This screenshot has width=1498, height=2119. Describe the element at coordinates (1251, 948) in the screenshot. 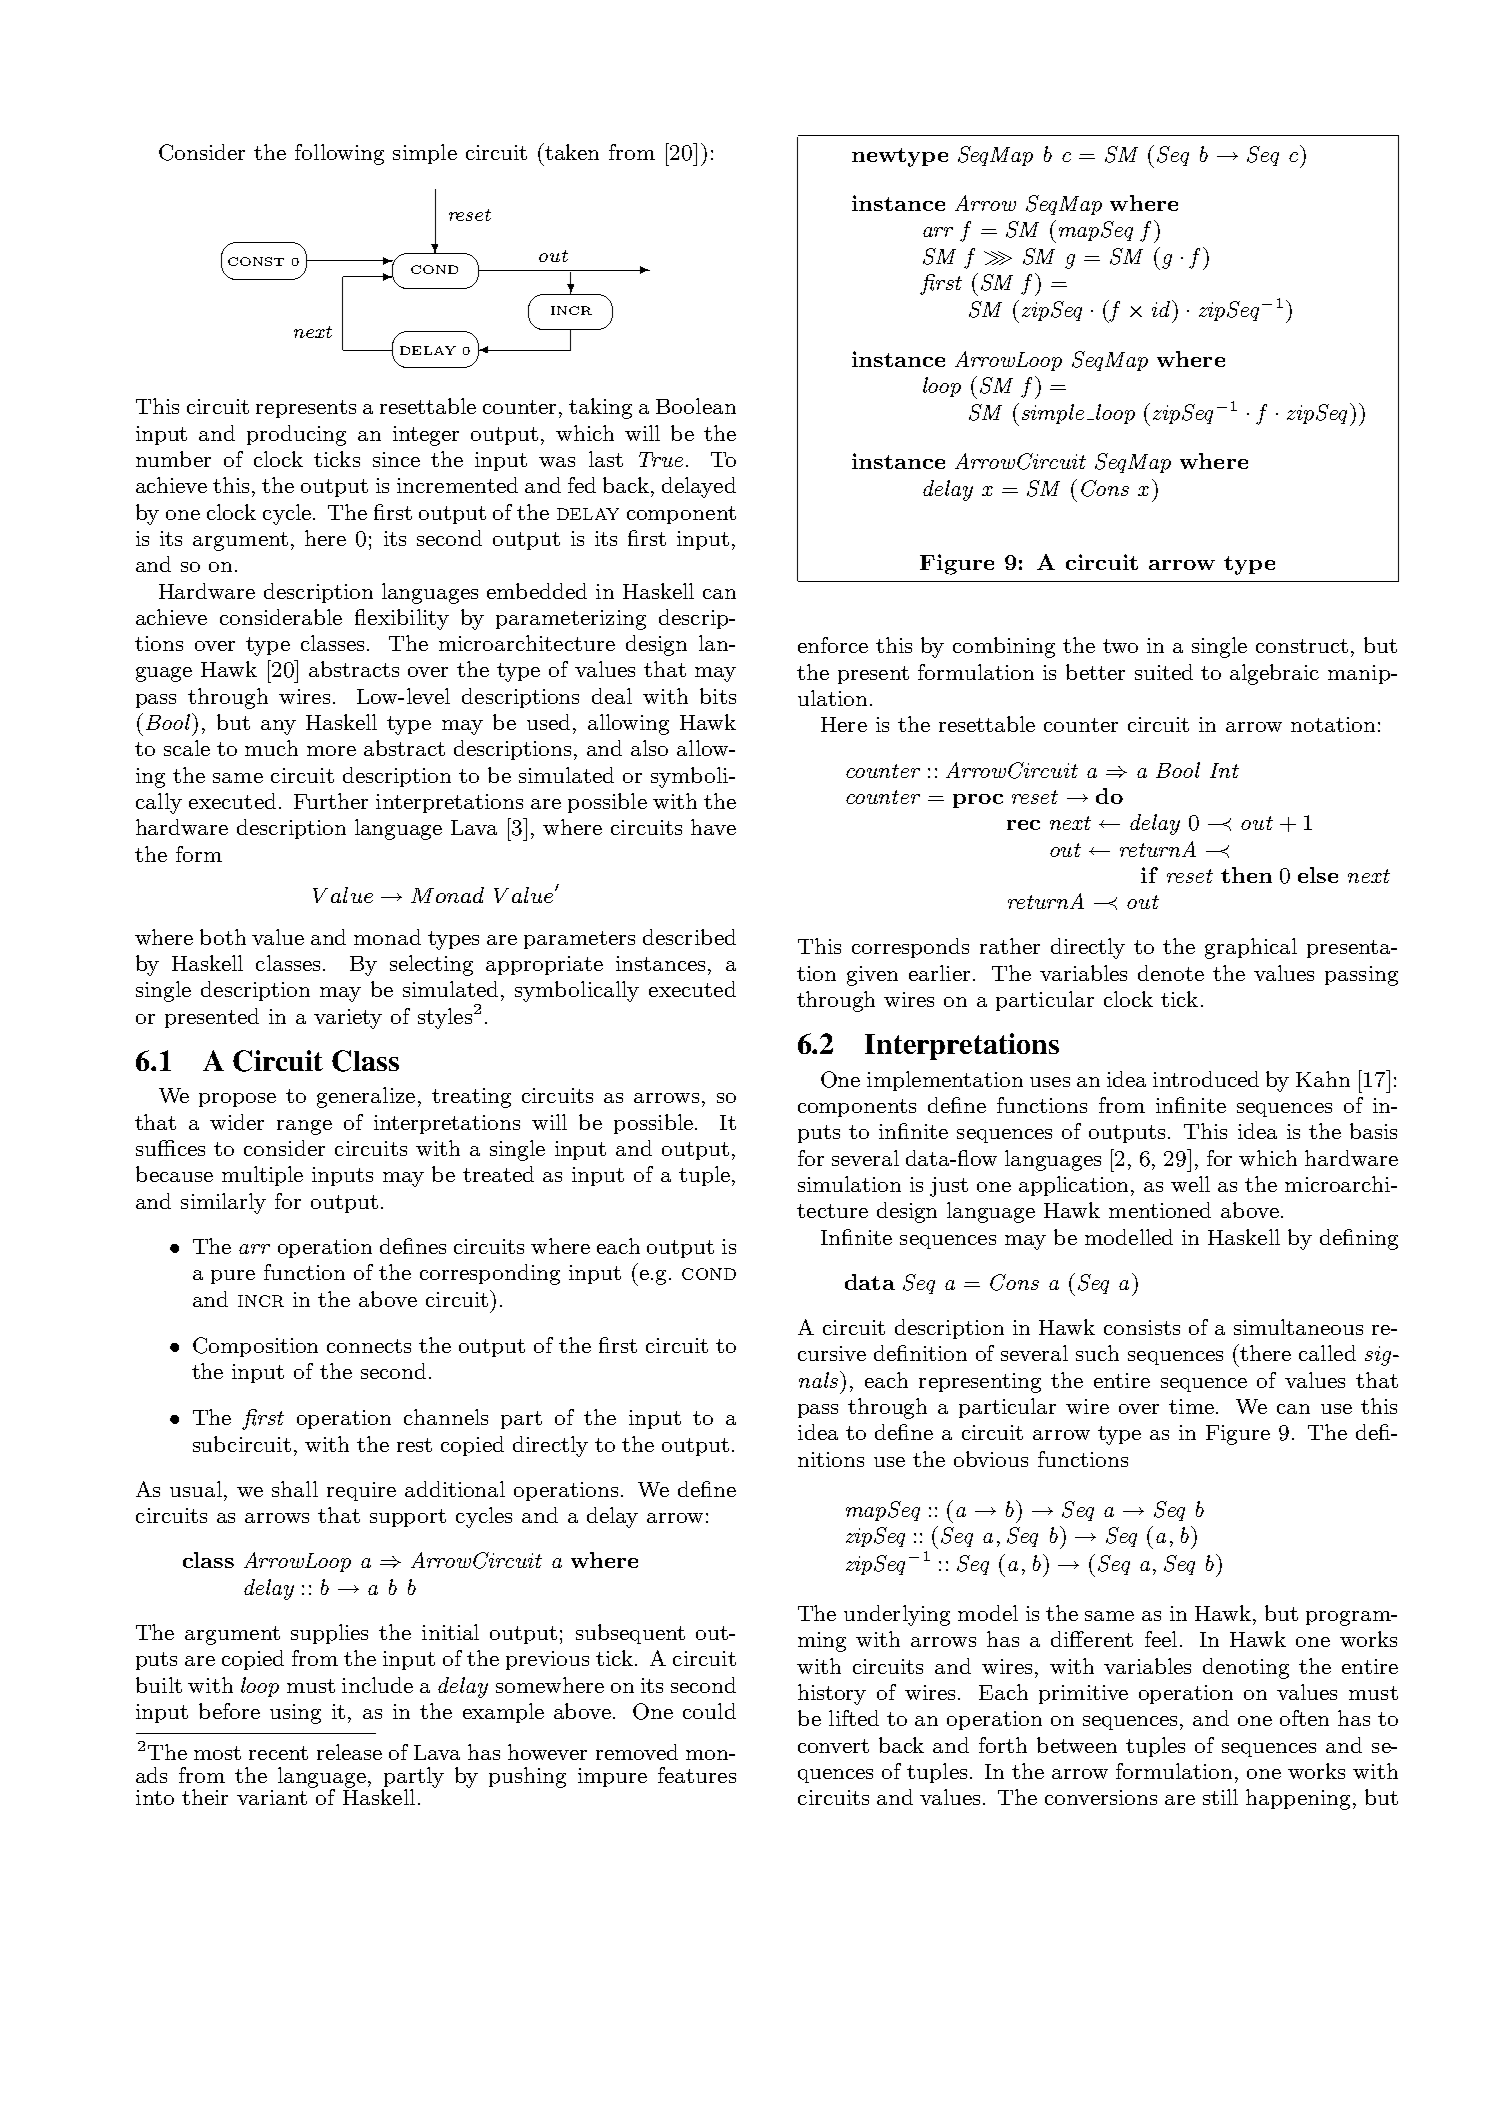

I see `graphical` at that location.
